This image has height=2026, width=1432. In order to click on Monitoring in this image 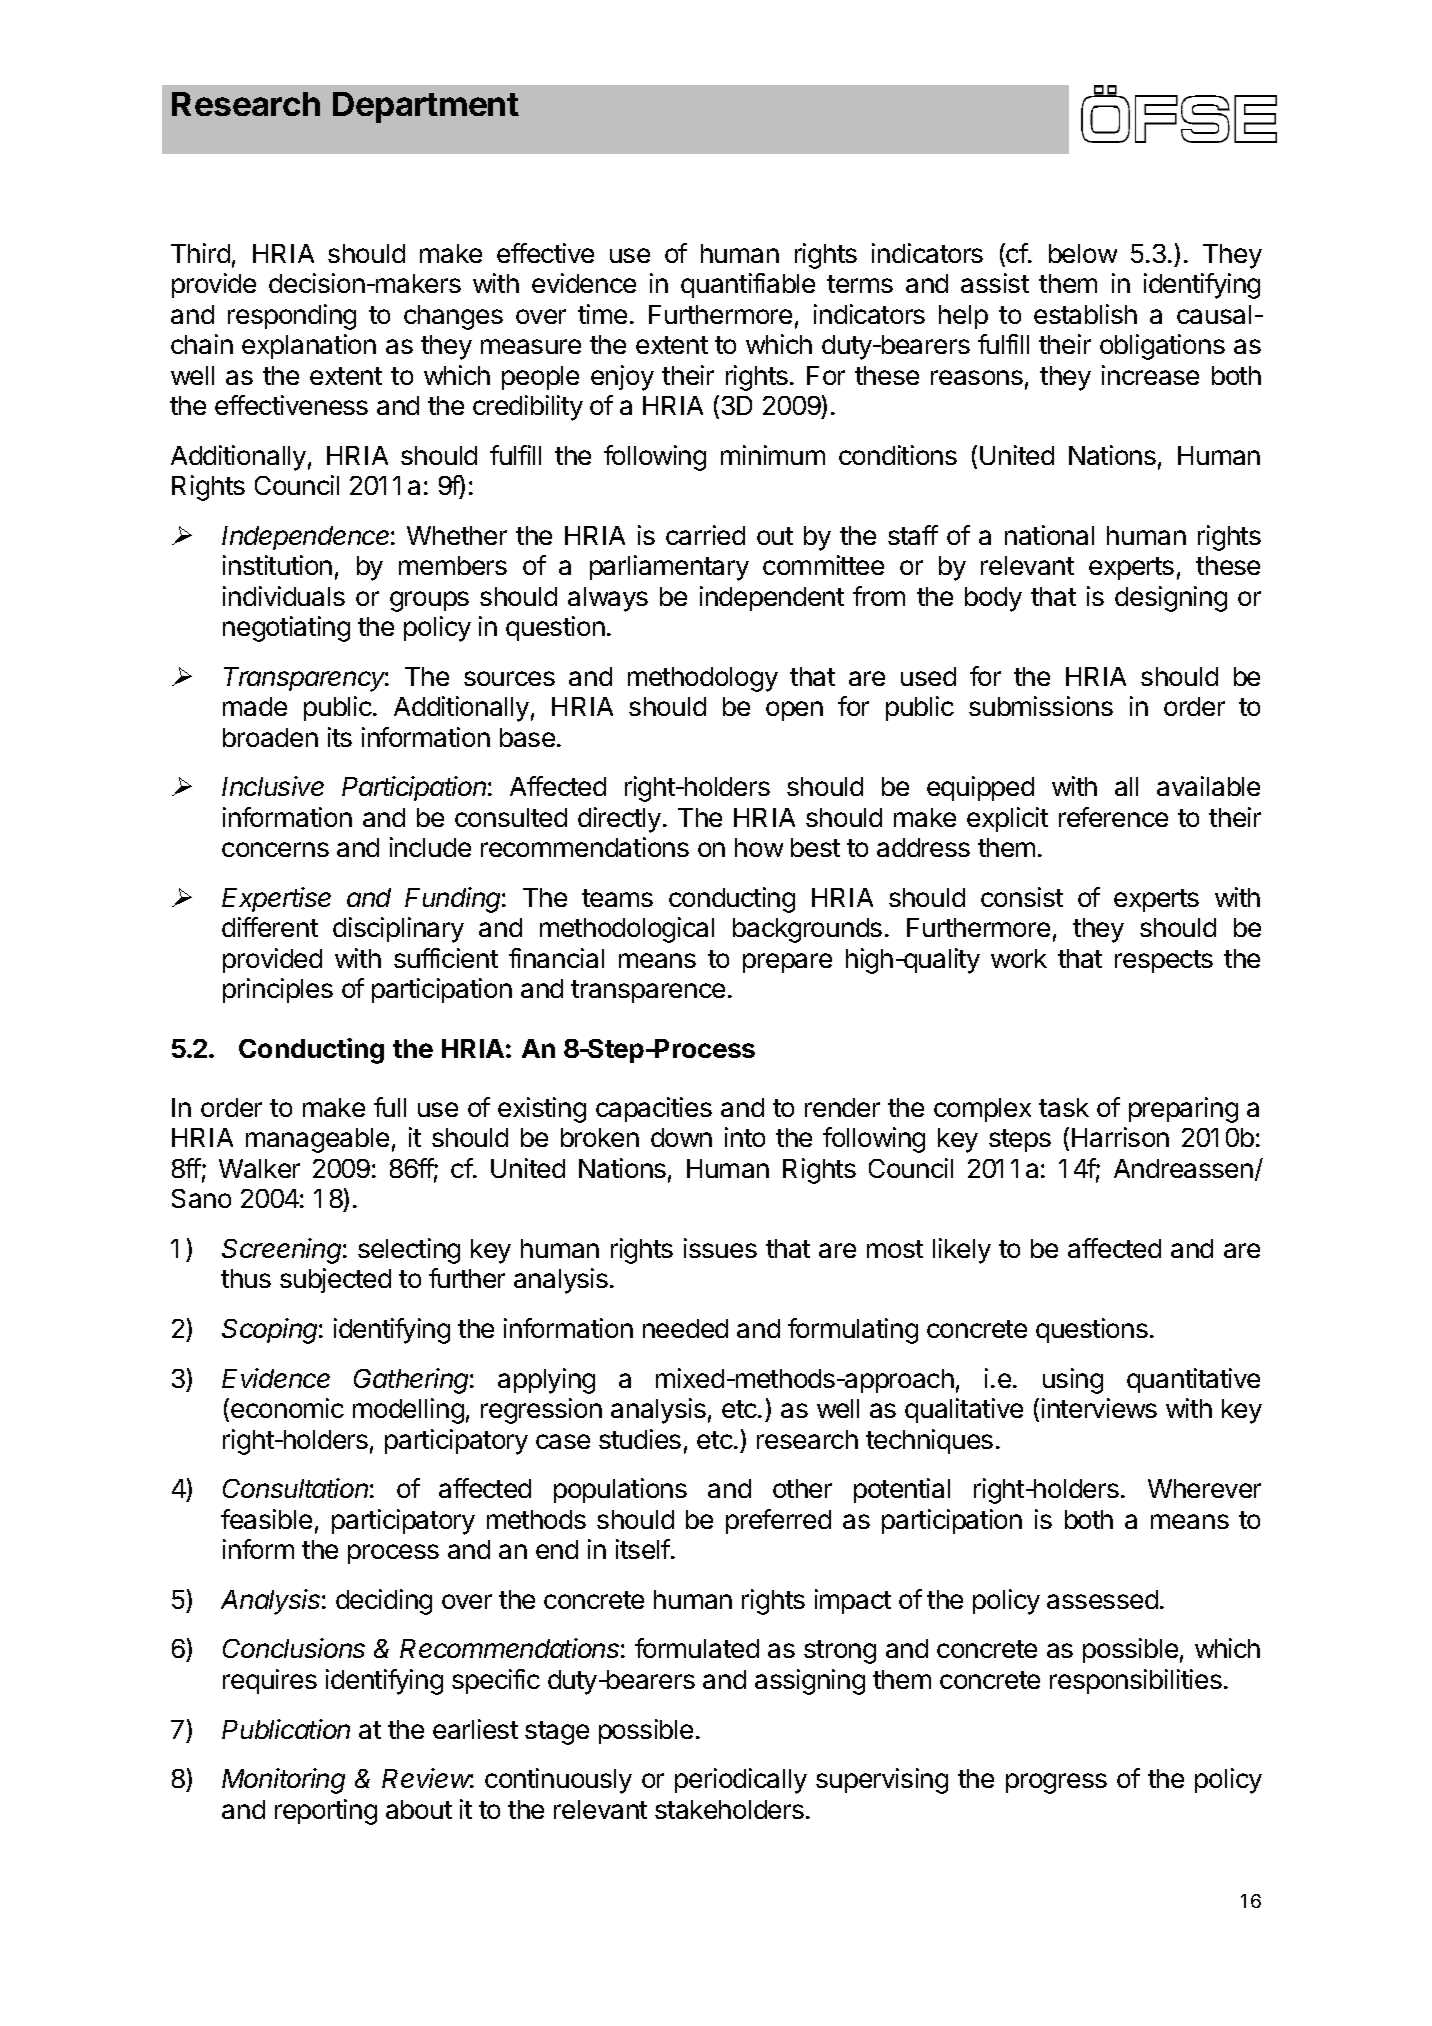, I will do `click(283, 1781)`.
